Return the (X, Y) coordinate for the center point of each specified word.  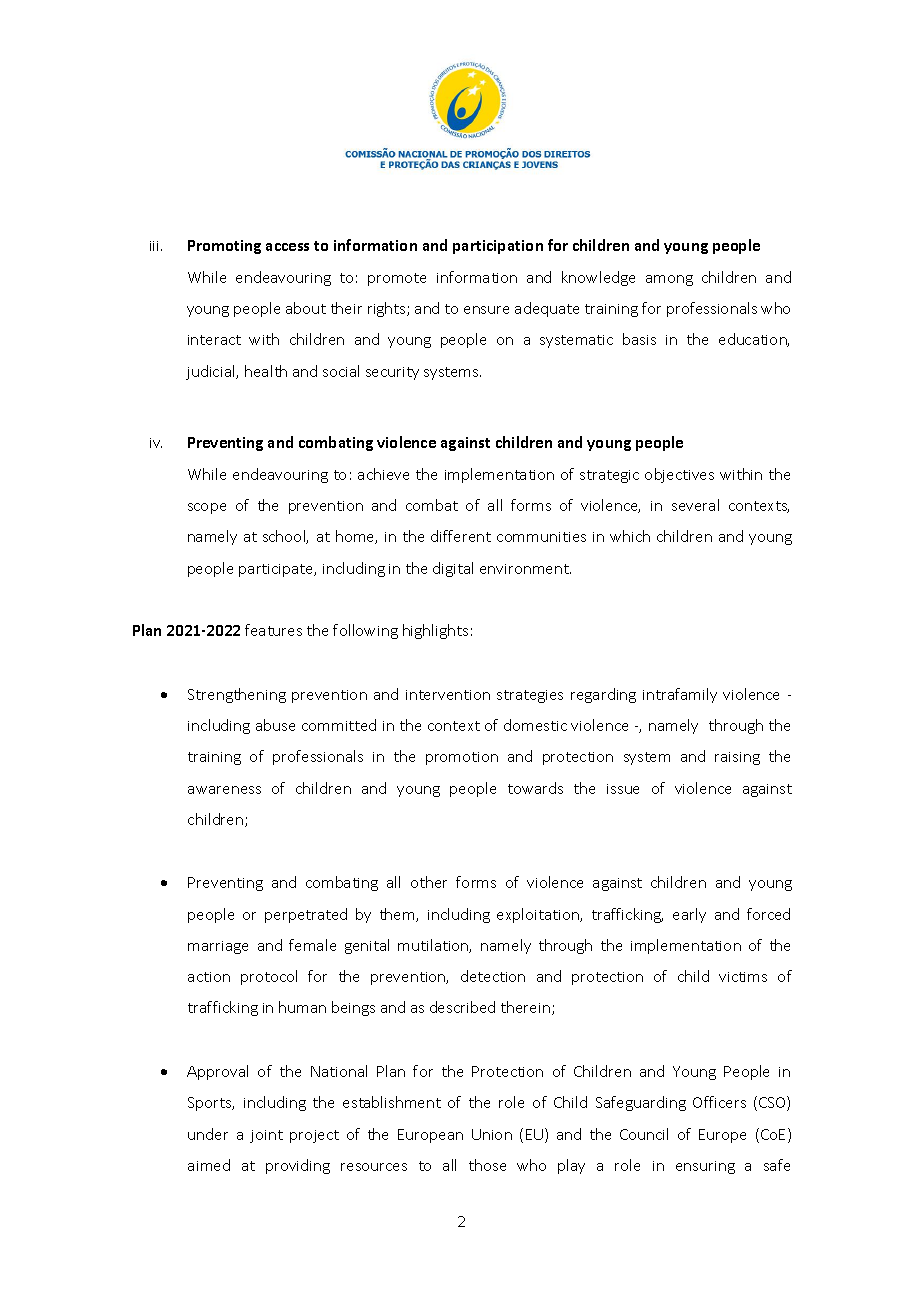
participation (498, 247)
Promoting (224, 247)
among (669, 280)
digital (453, 569)
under (208, 1134)
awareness (224, 790)
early (689, 915)
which (630, 536)
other (429, 882)
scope (207, 508)
